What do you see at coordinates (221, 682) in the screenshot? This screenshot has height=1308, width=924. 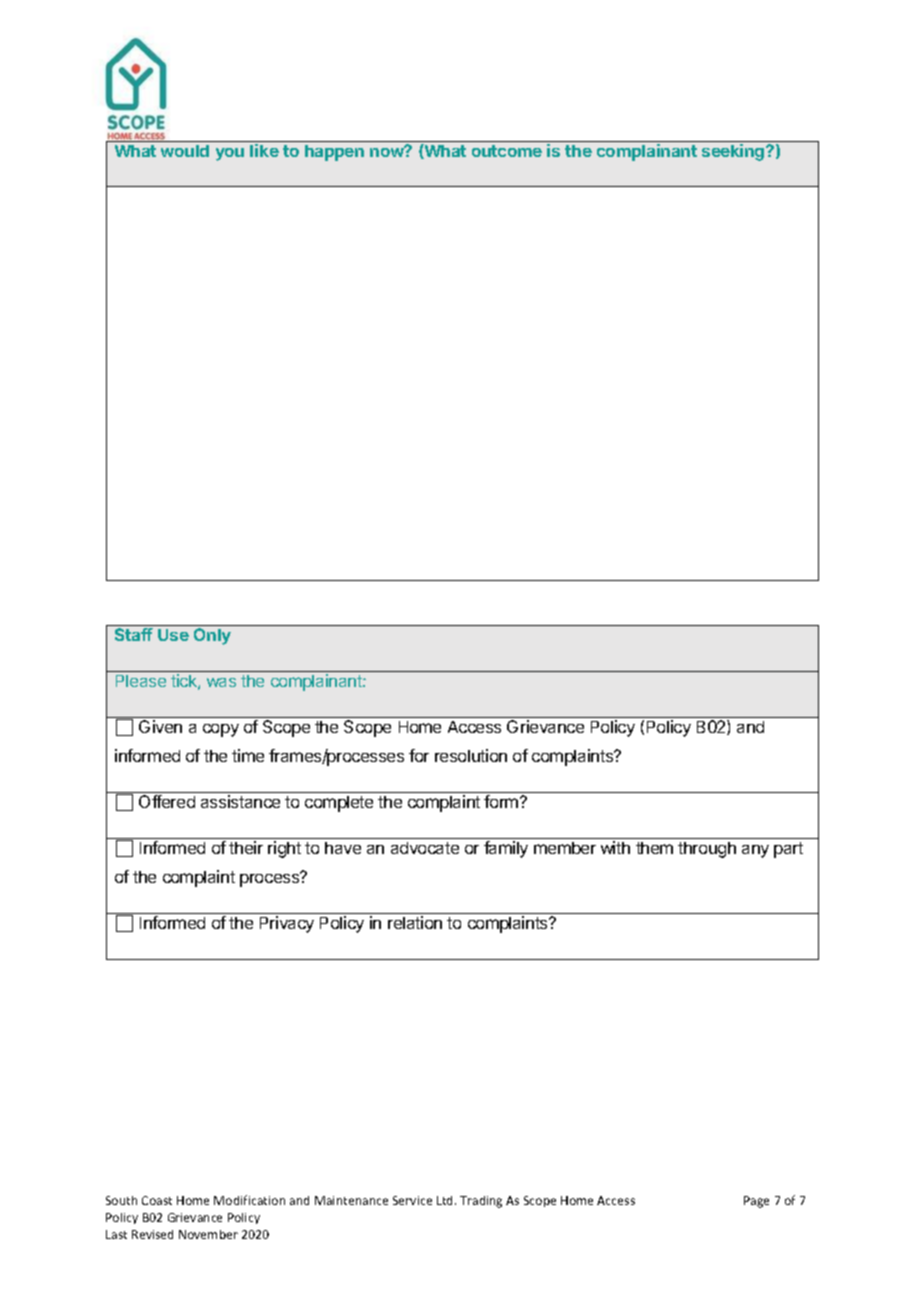 I see `was` at bounding box center [221, 682].
